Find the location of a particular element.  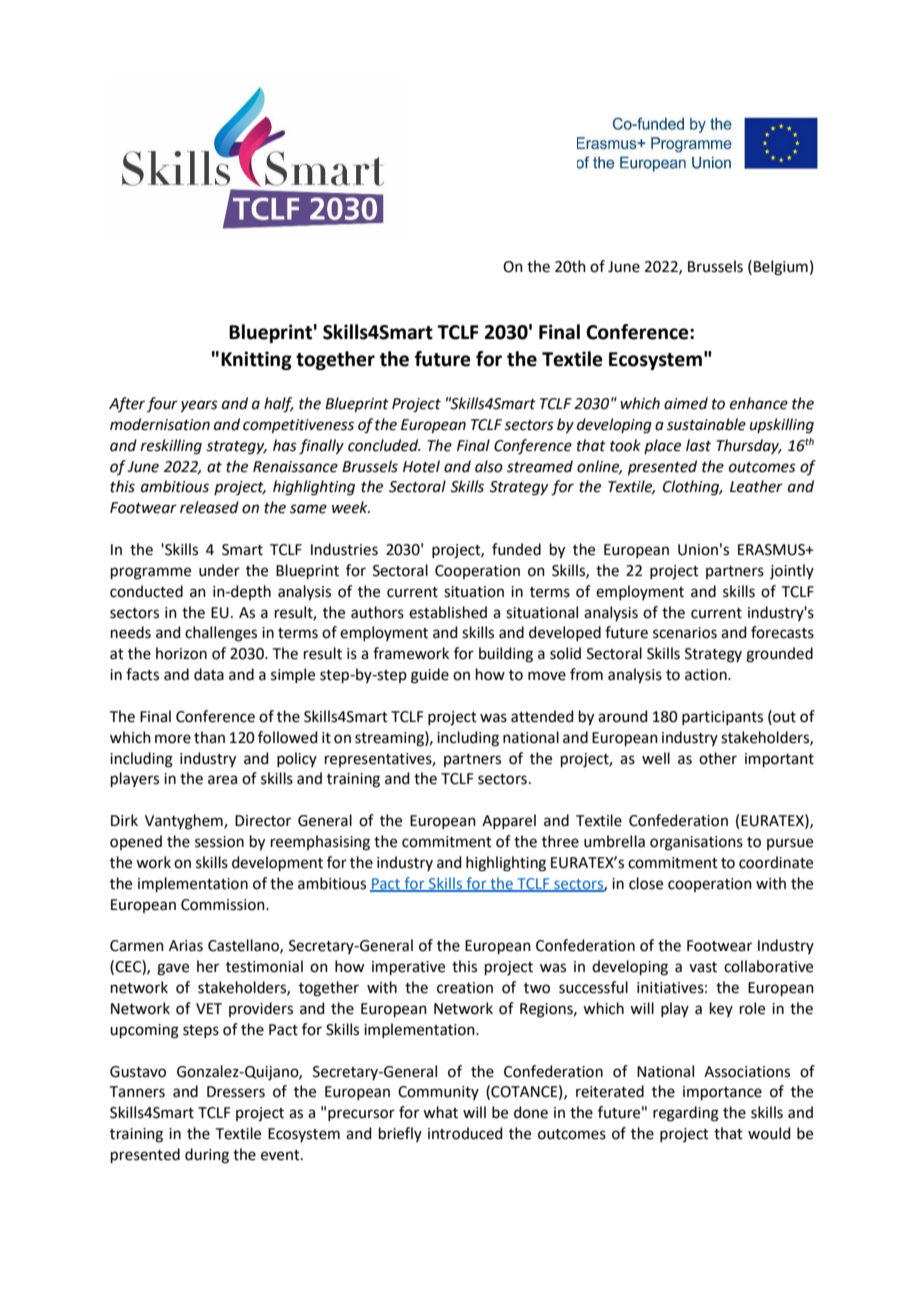

vast is located at coordinates (703, 967).
